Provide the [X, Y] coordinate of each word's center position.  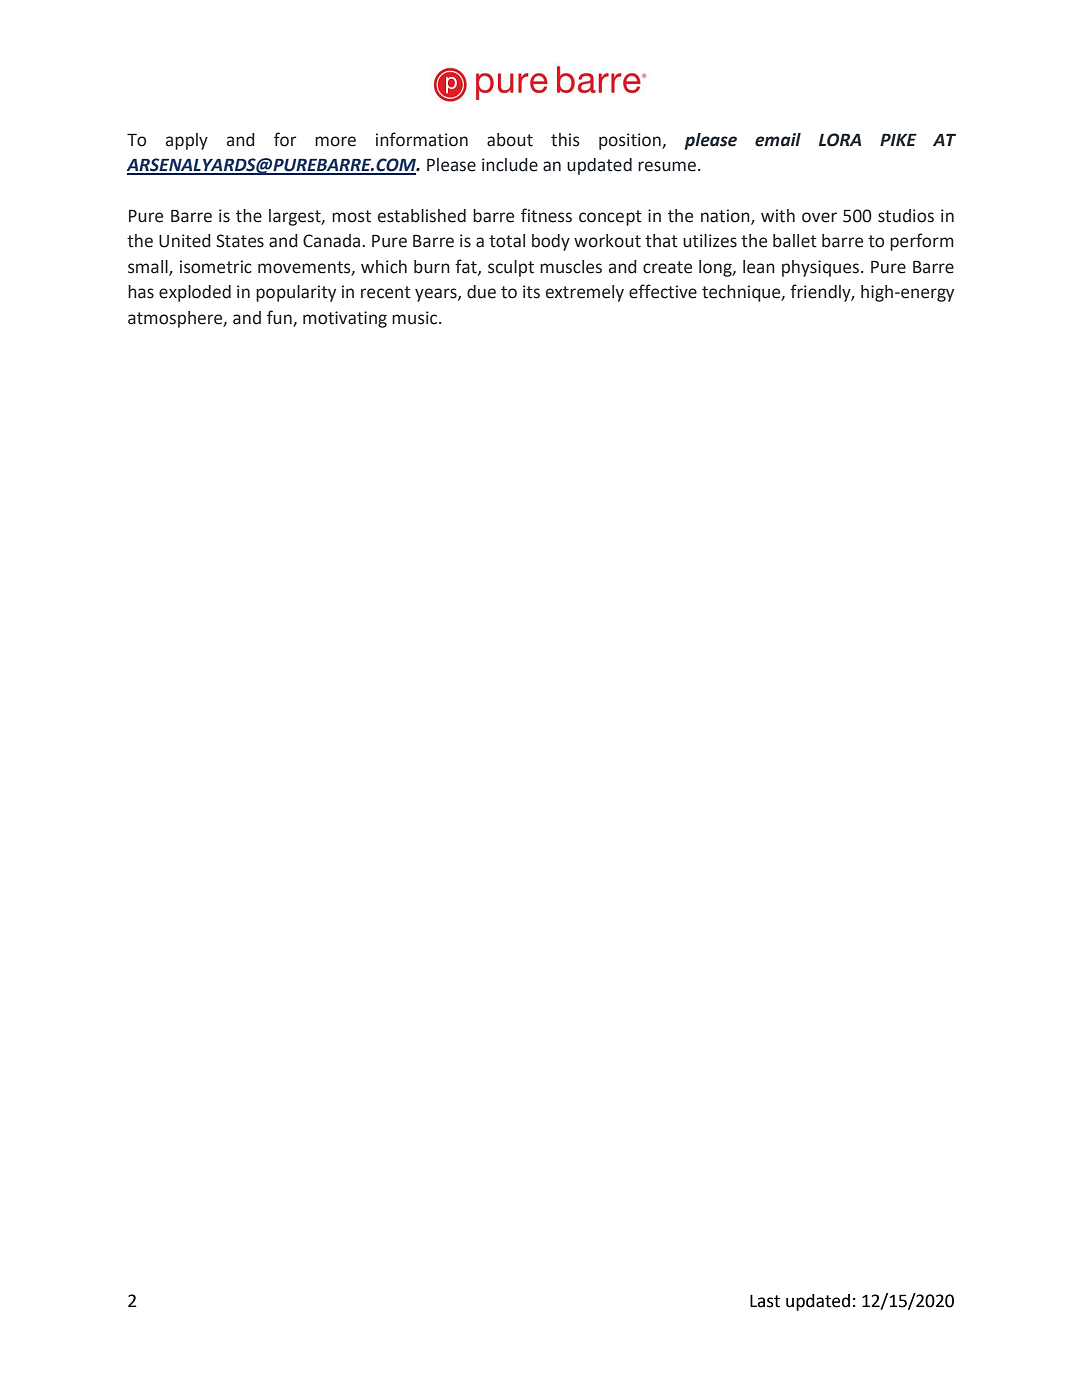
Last [765, 1301]
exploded [195, 293]
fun [280, 318]
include [510, 165]
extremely [585, 293]
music [416, 318]
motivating [345, 319]
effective [663, 291]
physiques [820, 268]
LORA [840, 140]
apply [187, 141]
